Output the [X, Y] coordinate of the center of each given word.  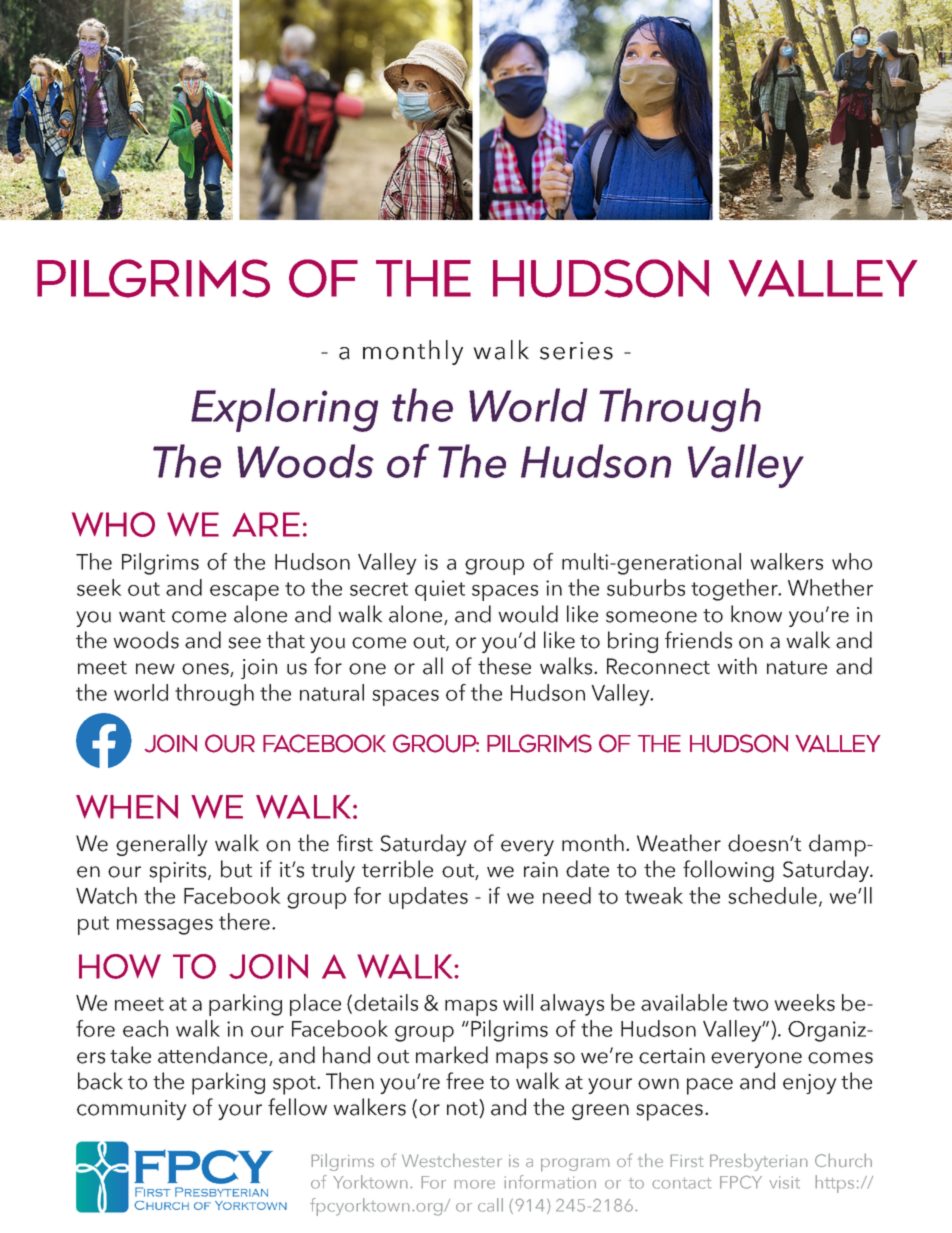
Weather [679, 843]
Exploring [284, 410]
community [132, 1110]
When [127, 807]
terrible [397, 869]
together [735, 590]
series [576, 351]
